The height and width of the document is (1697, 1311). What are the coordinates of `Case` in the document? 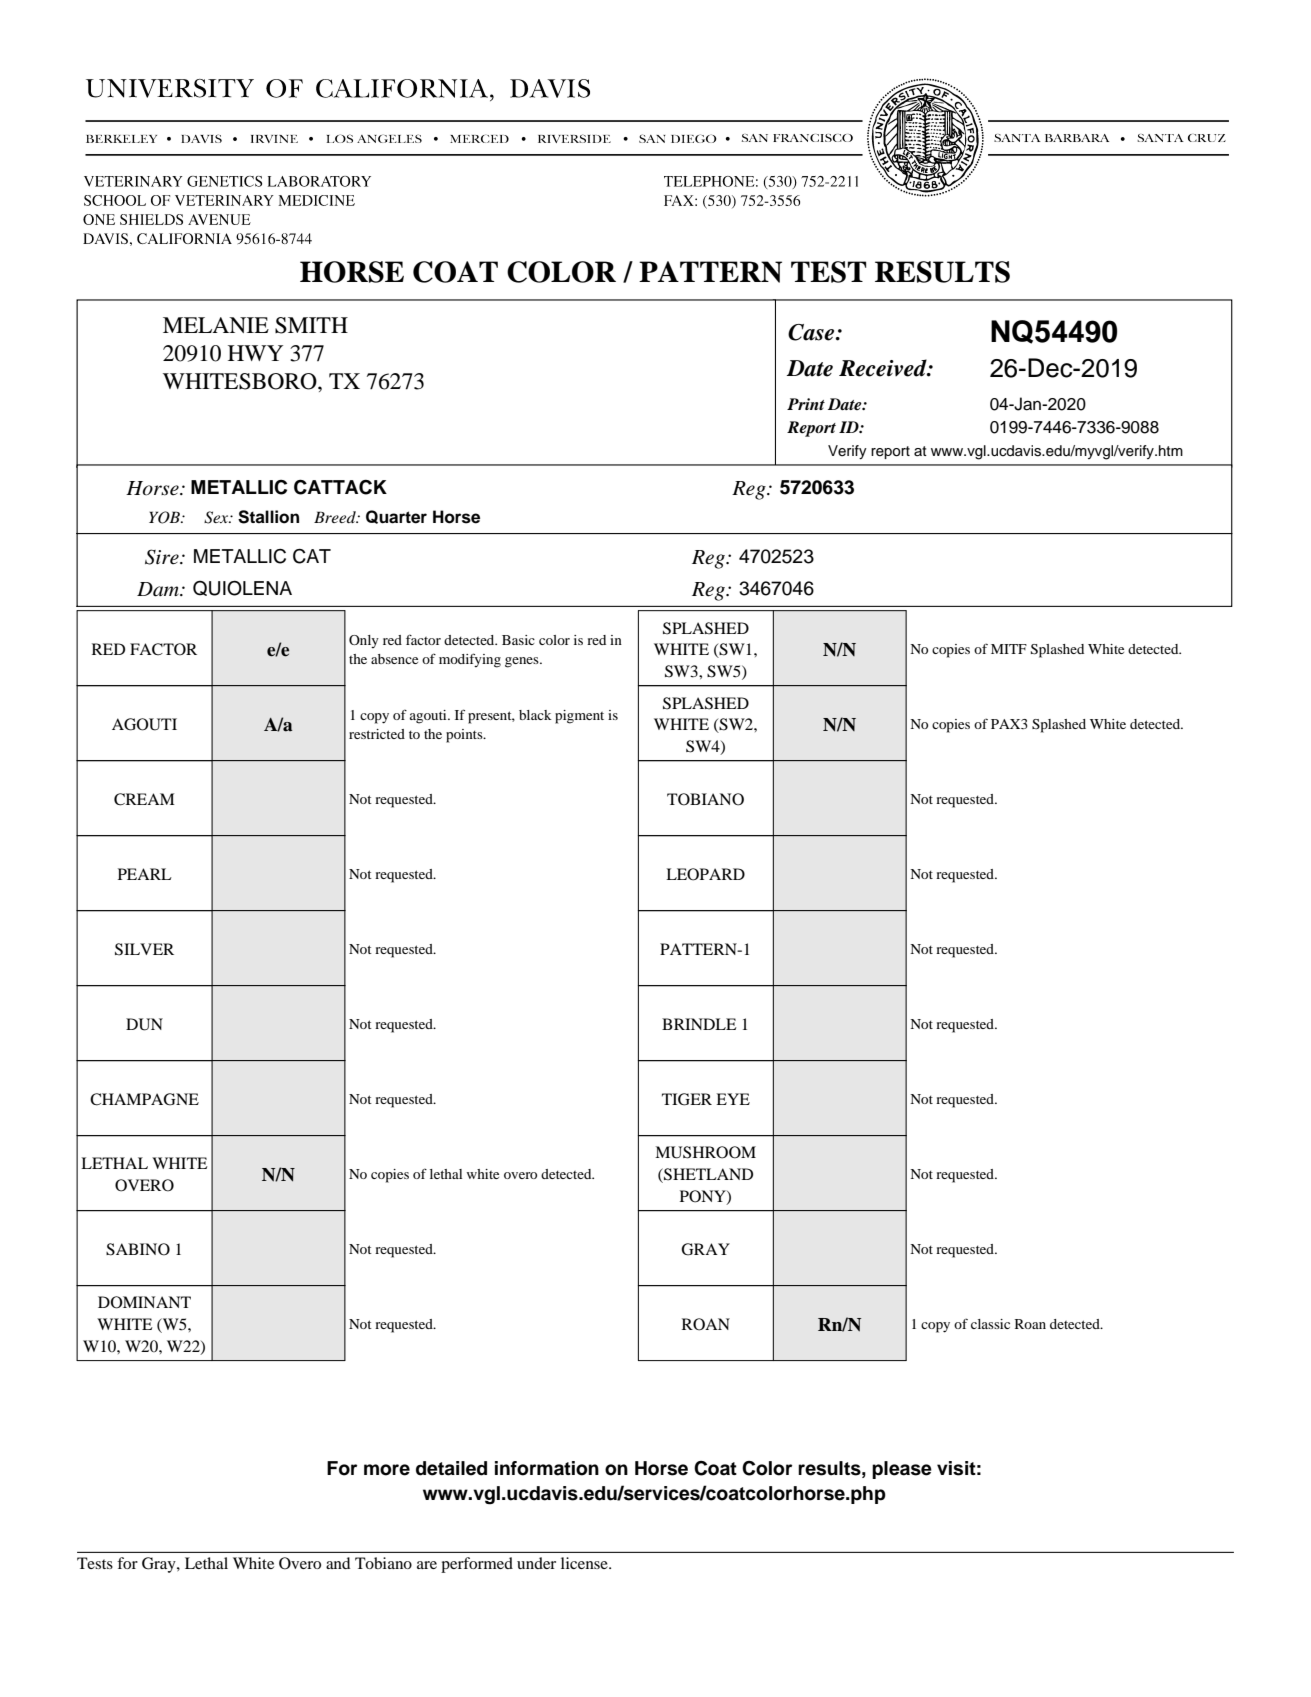 It's located at (812, 332).
